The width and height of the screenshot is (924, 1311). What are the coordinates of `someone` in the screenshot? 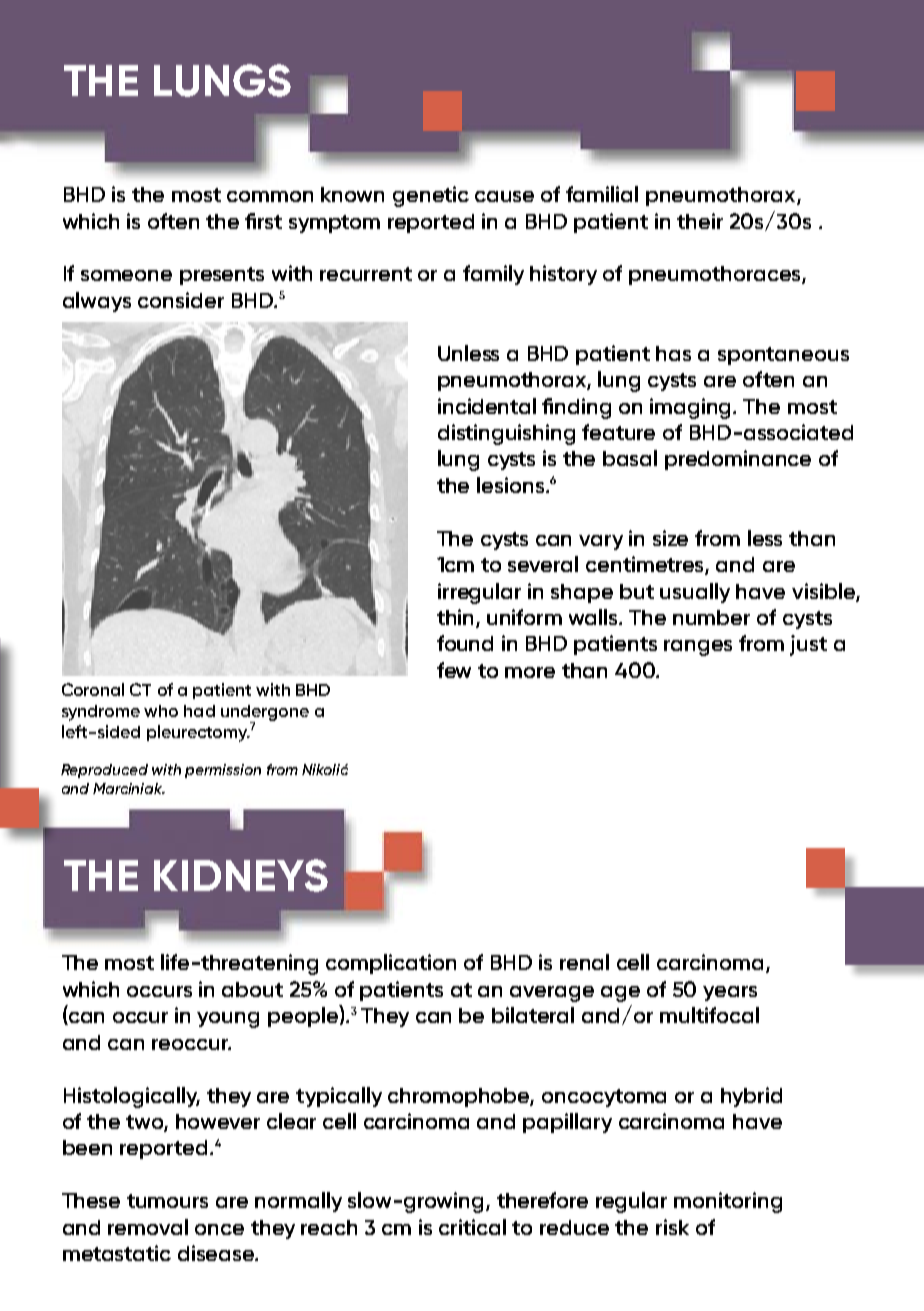 It's located at (126, 275).
